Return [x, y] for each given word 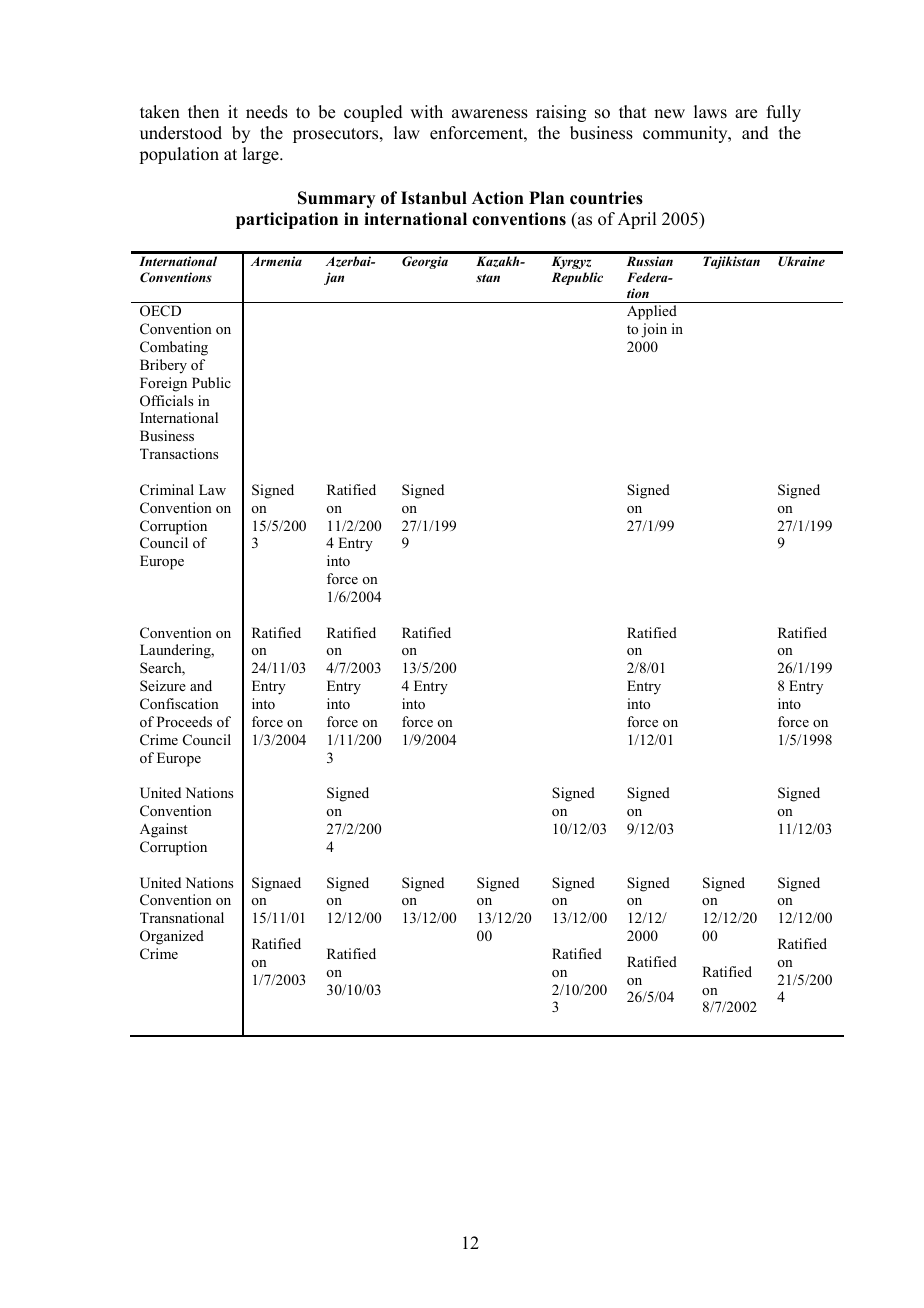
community [686, 134]
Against [163, 830]
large [262, 155]
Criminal [167, 489]
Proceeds [184, 721]
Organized [172, 937]
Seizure [163, 685]
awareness [490, 114]
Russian [650, 261]
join [654, 330]
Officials [166, 401]
